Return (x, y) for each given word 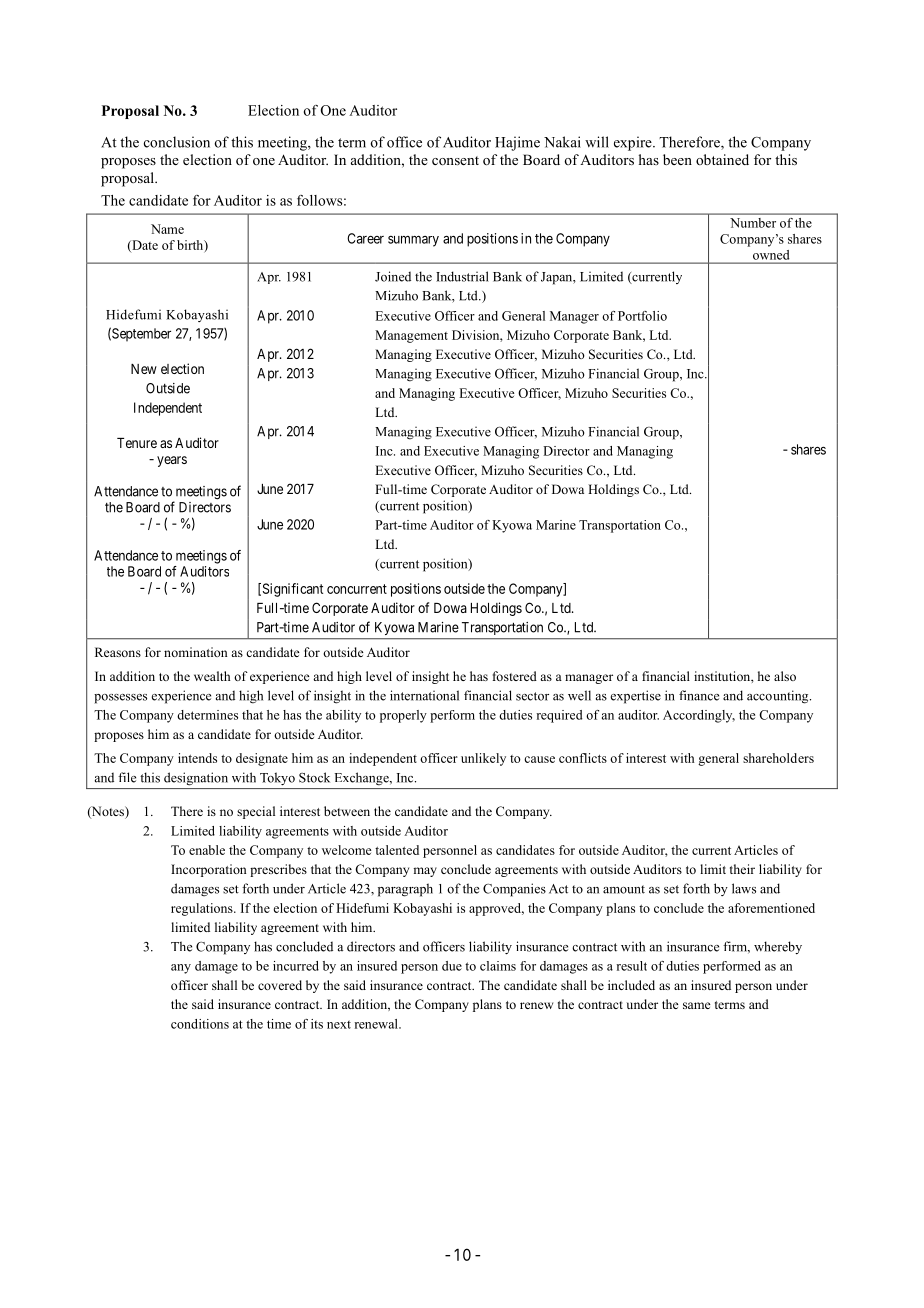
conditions (200, 1024)
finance (699, 695)
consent (455, 160)
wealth (212, 676)
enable (207, 850)
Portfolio (642, 316)
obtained (722, 159)
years (172, 461)
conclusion (177, 142)
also (785, 676)
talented (397, 850)
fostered (515, 676)
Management (411, 336)
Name (167, 229)
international (424, 695)
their (742, 869)
